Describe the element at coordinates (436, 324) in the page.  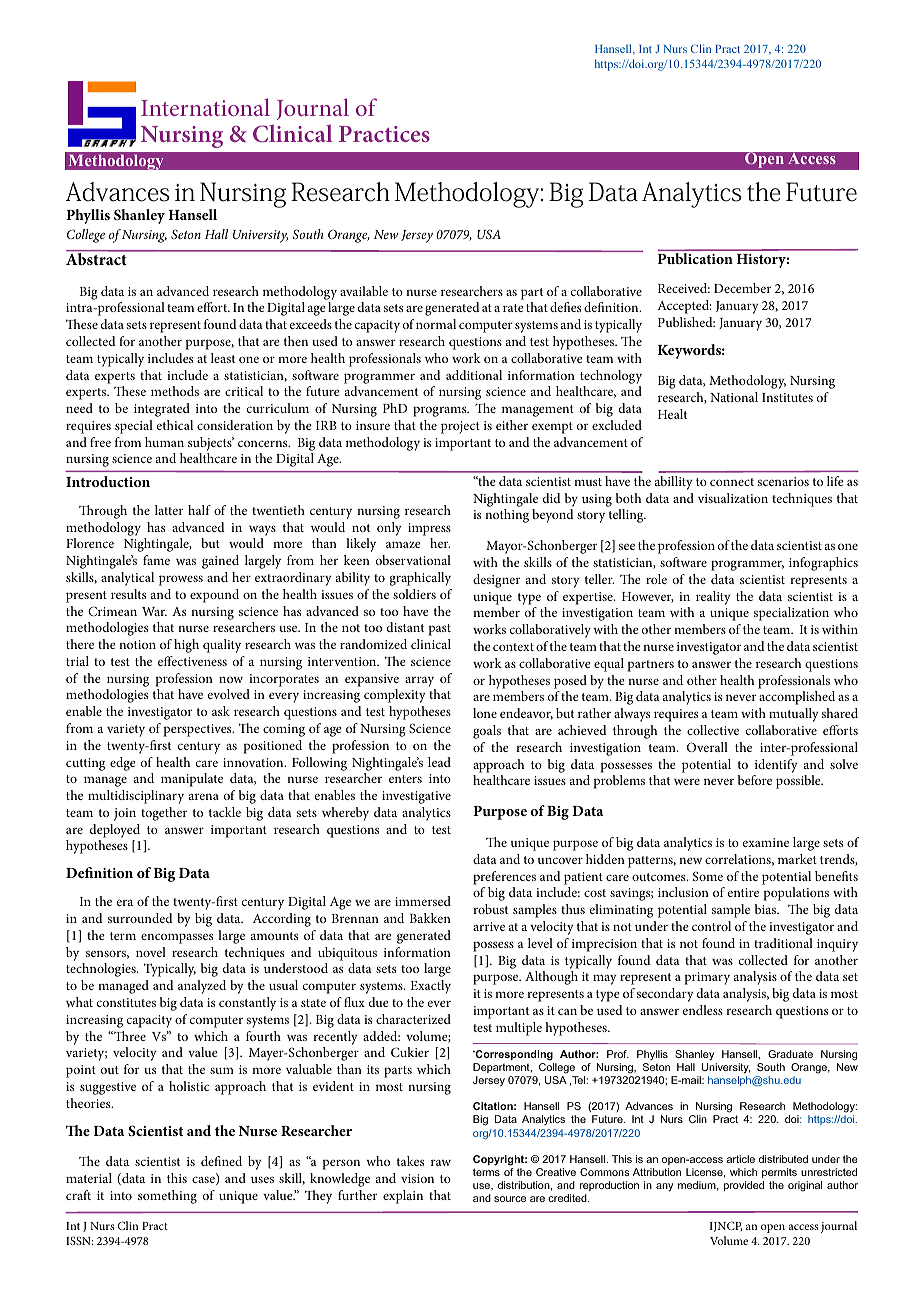
I see `normal` at that location.
